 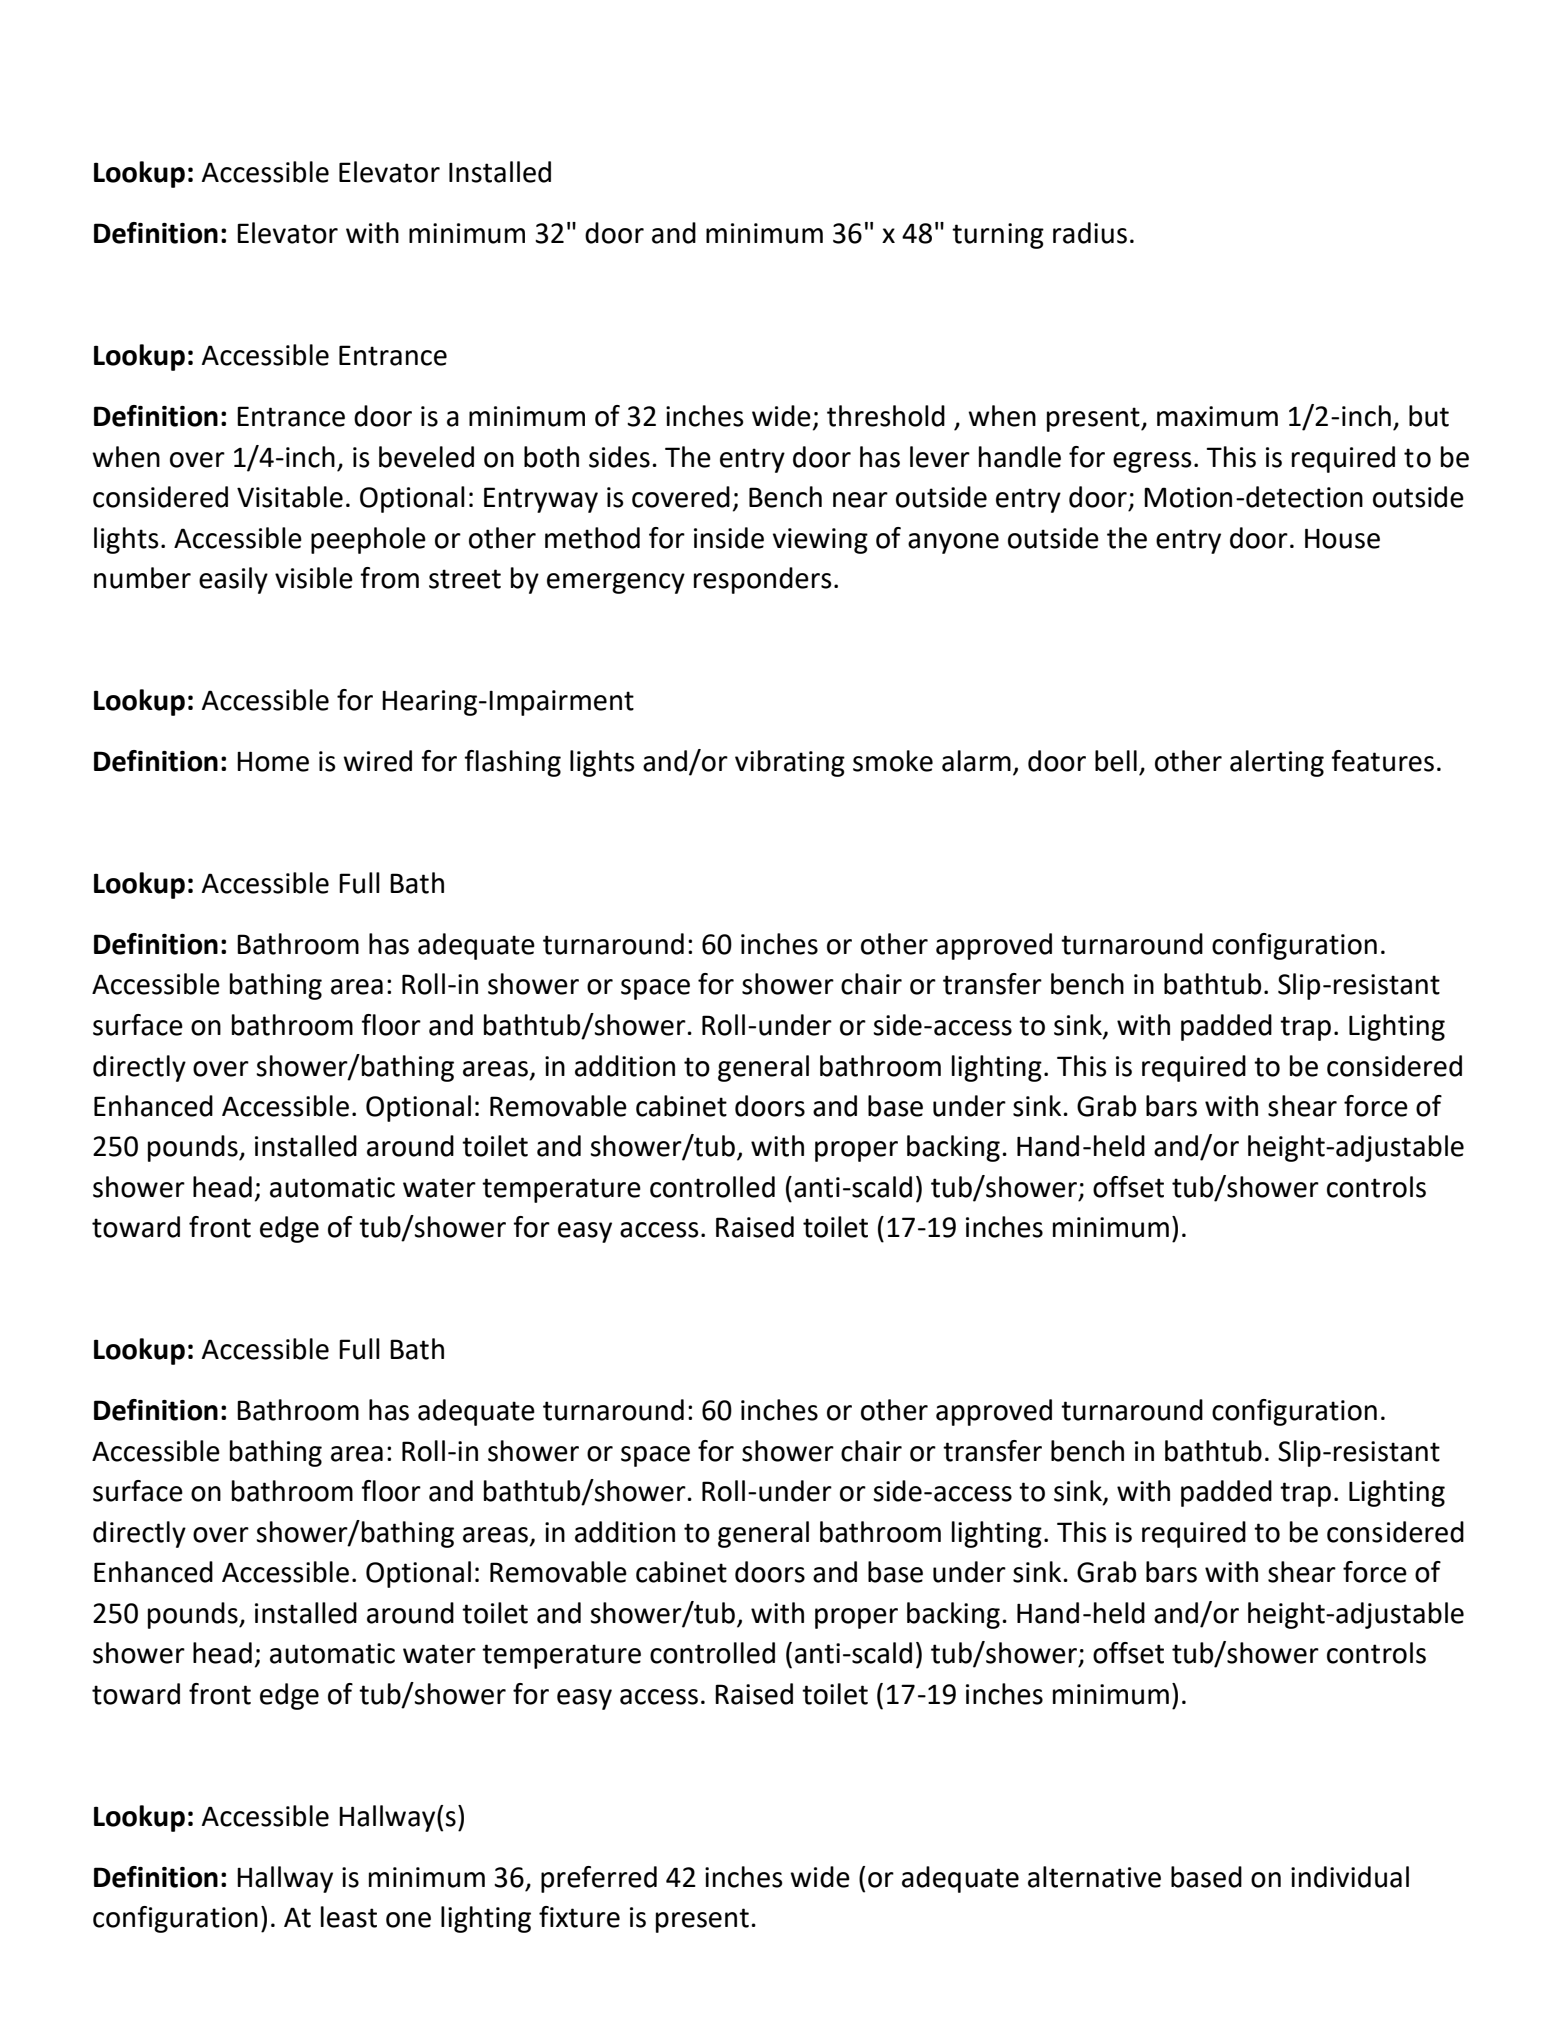 What do you see at coordinates (273, 761) in the image?
I see `Home` at bounding box center [273, 761].
